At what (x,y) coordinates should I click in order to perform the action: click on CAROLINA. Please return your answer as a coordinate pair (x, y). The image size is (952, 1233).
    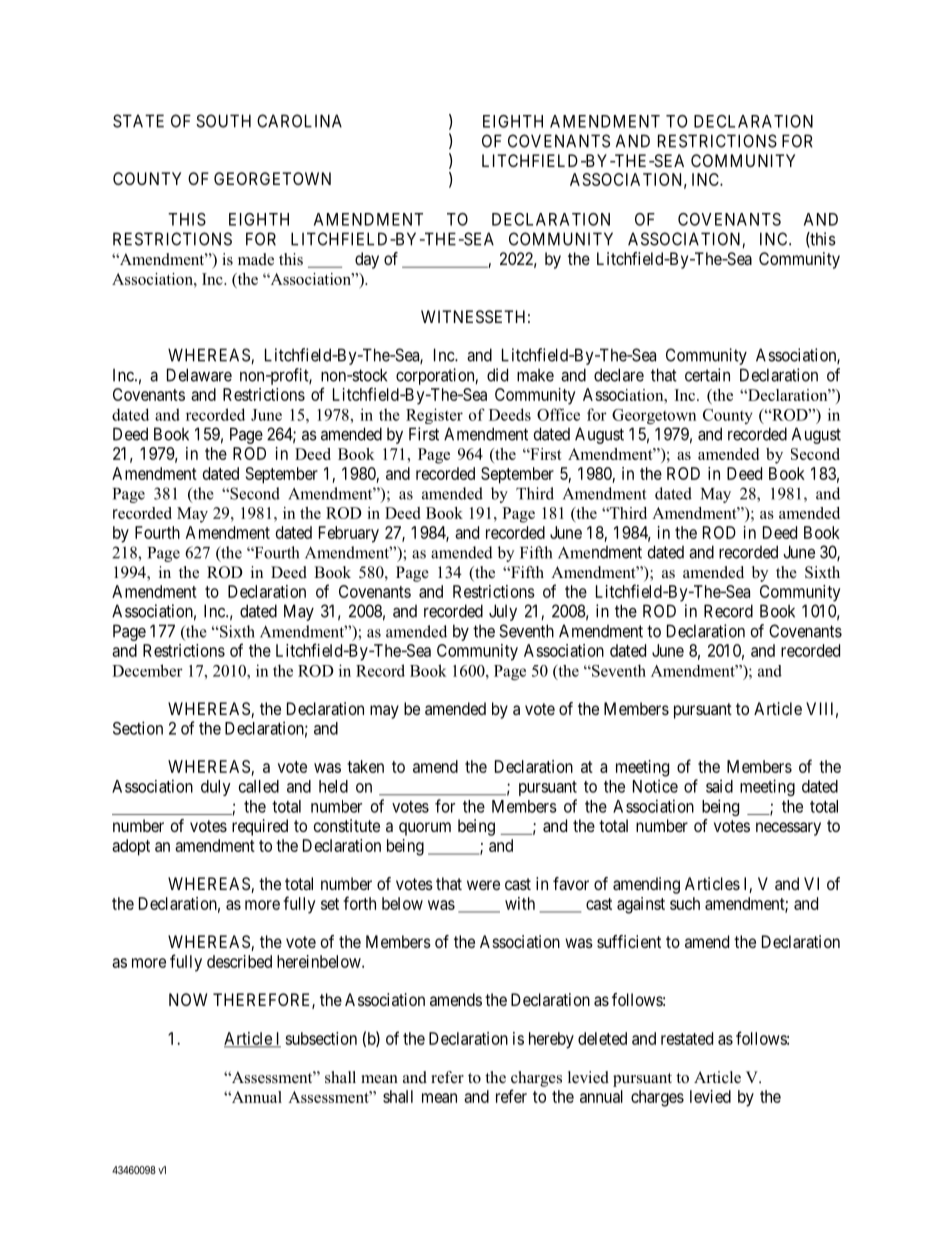
    Looking at the image, I should click on (299, 121).
